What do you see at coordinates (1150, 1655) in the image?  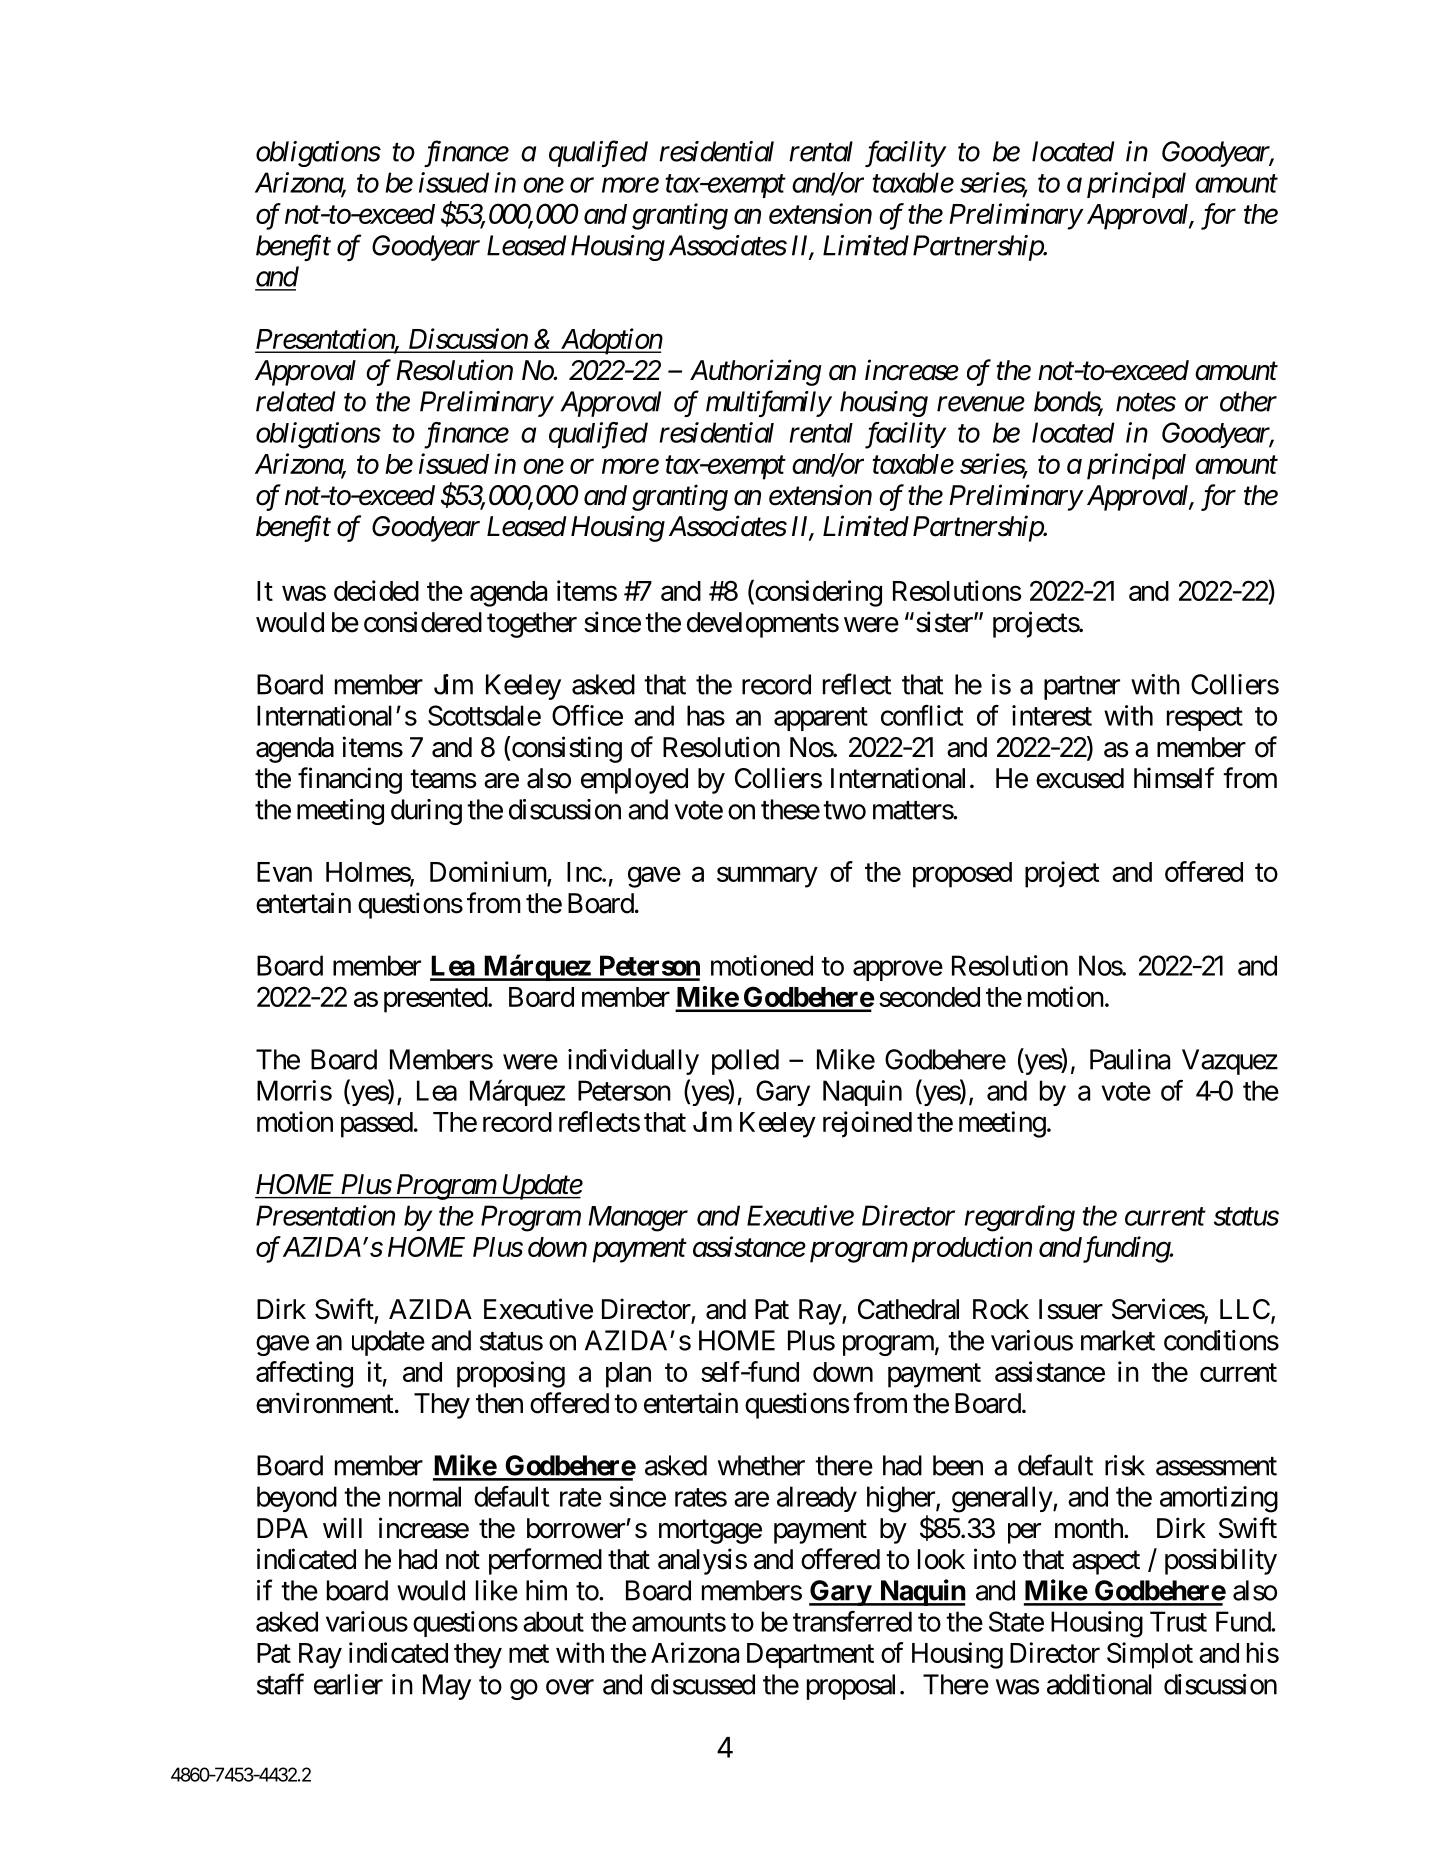 I see `Simplot` at bounding box center [1150, 1655].
